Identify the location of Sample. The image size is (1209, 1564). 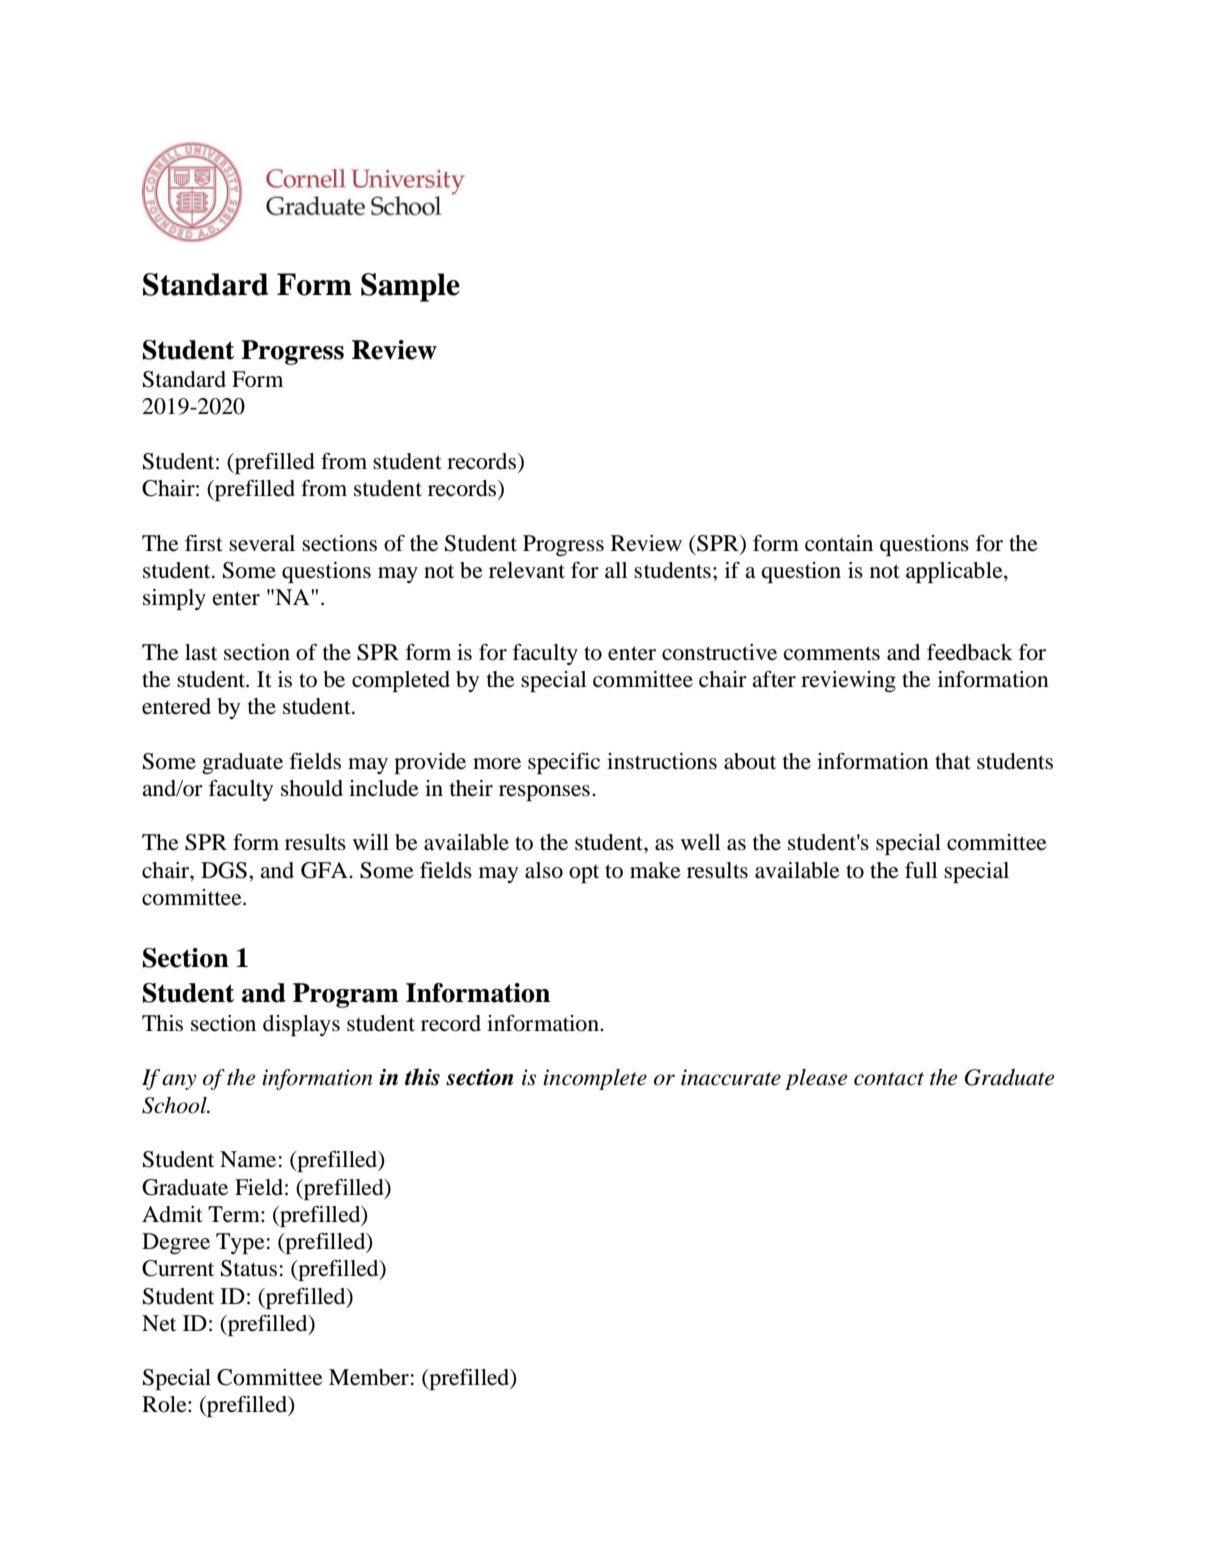
(410, 287).
